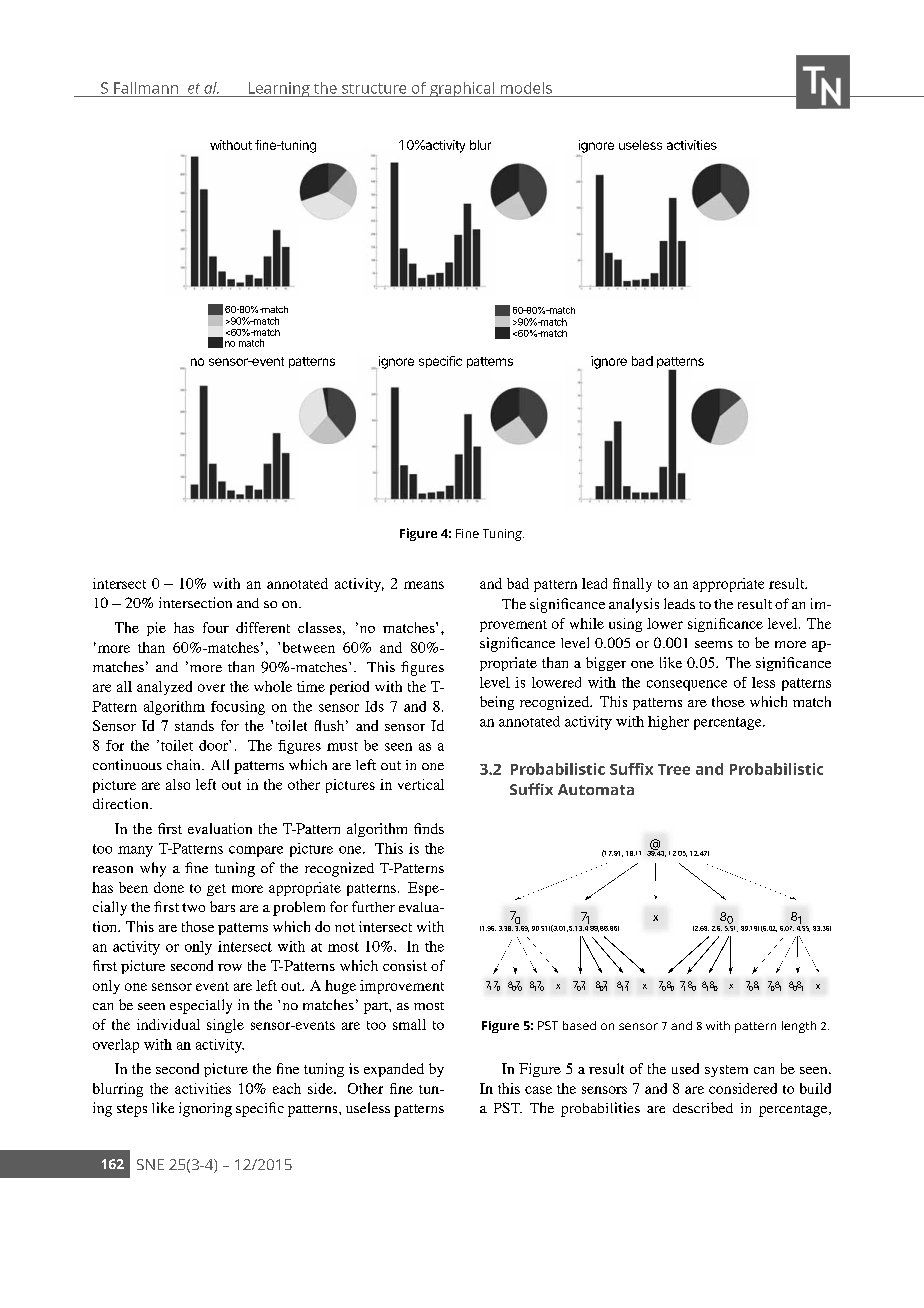 The image size is (924, 1308). Describe the element at coordinates (194, 725) in the screenshot. I see `stands` at that location.
